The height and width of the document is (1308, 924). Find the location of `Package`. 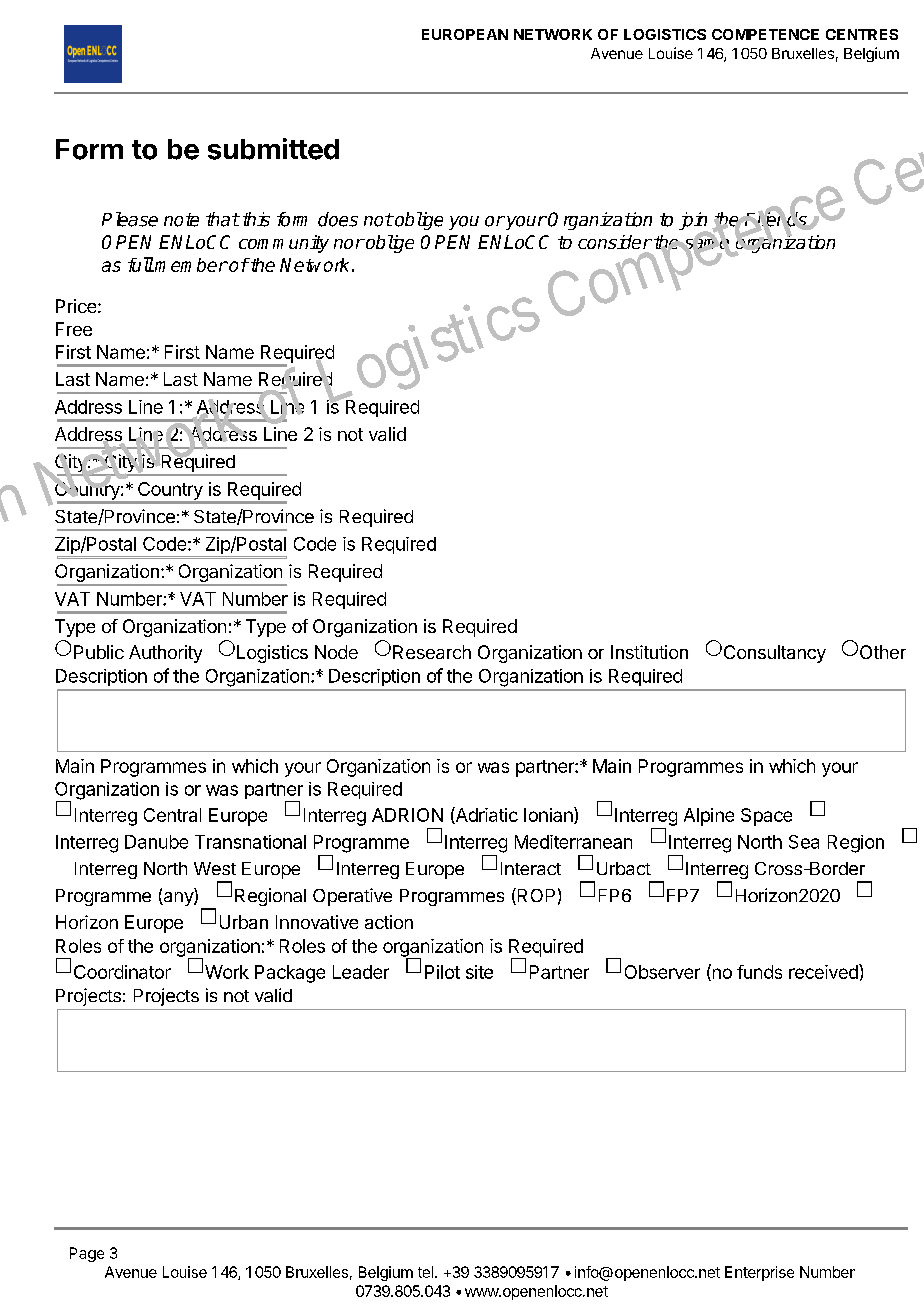

Package is located at coordinates (290, 974).
